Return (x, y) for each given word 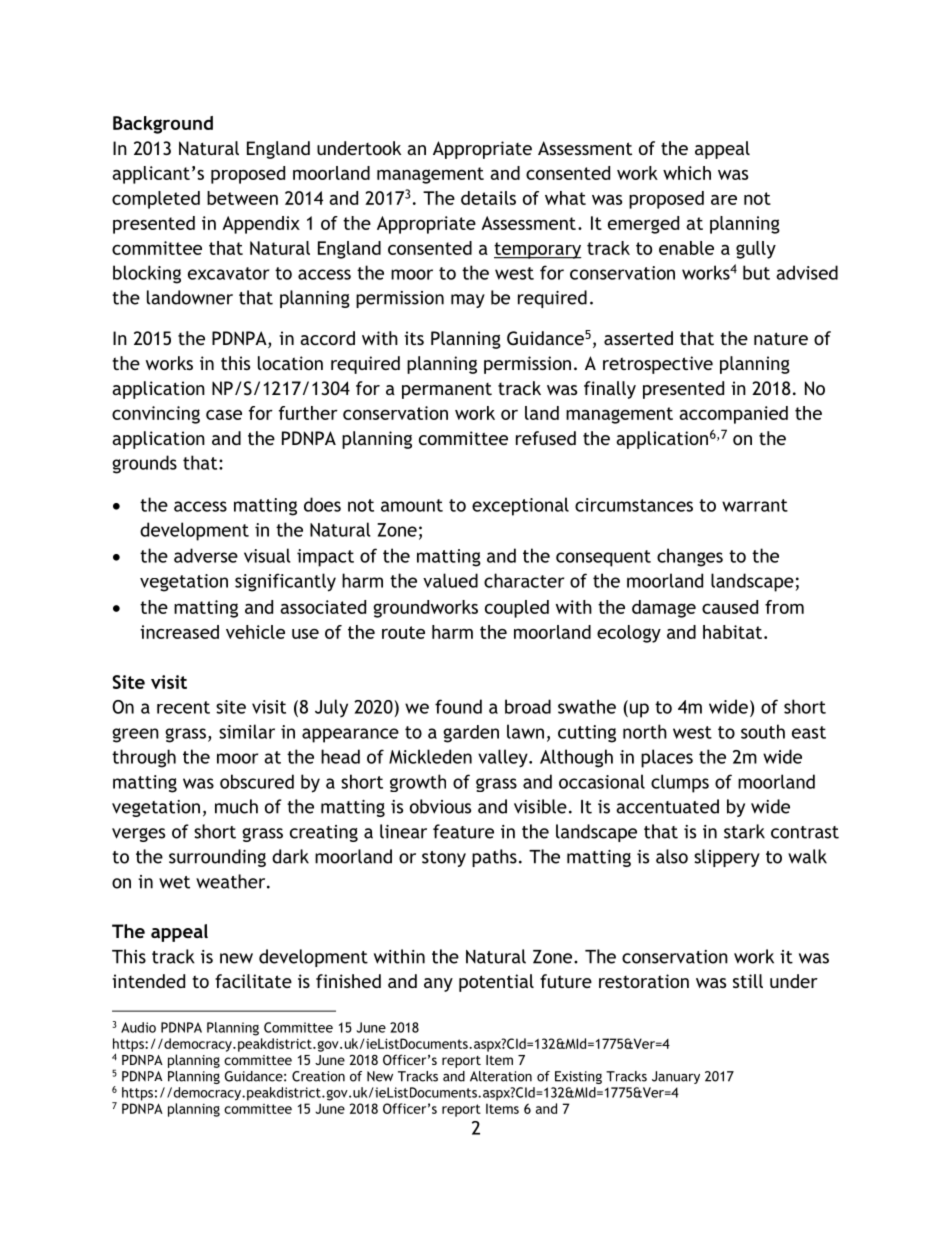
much (236, 806)
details (488, 198)
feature (463, 831)
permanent (447, 391)
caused (730, 607)
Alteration (501, 1076)
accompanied (733, 415)
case (224, 415)
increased (179, 632)
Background (163, 125)
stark (744, 831)
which (687, 173)
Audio (138, 1027)
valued (450, 580)
